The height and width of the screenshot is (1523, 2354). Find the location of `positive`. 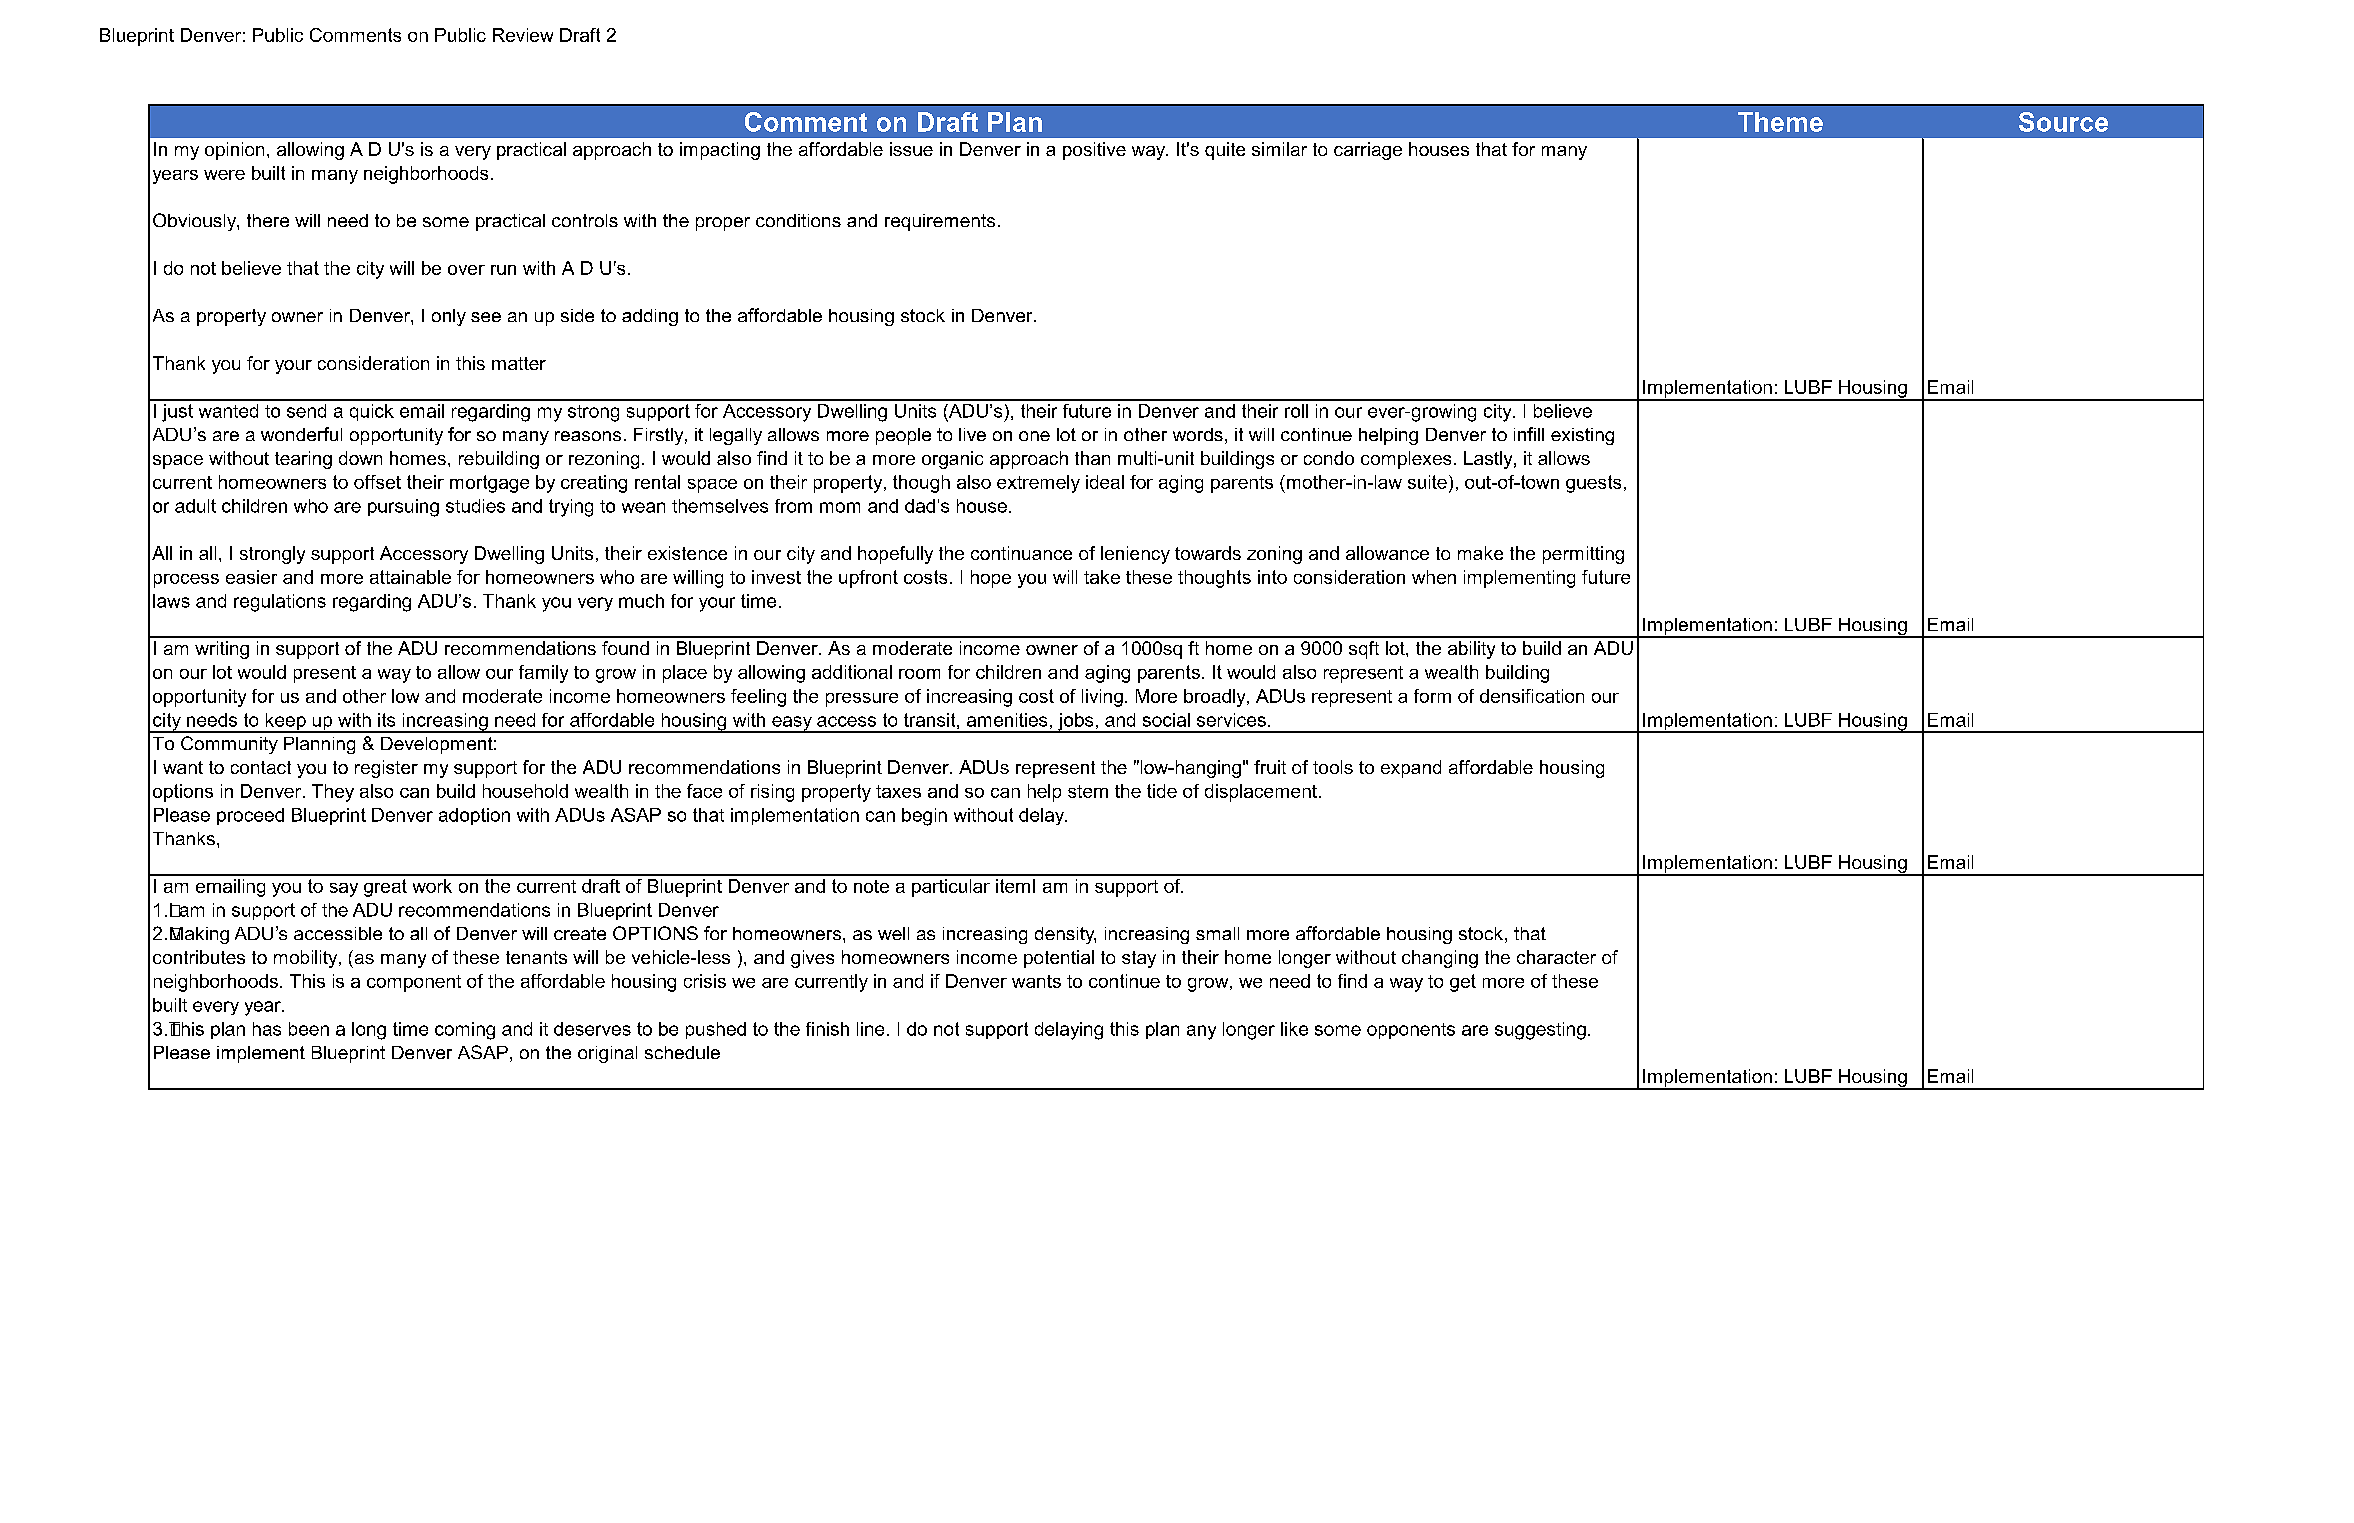

positive is located at coordinates (1094, 151).
